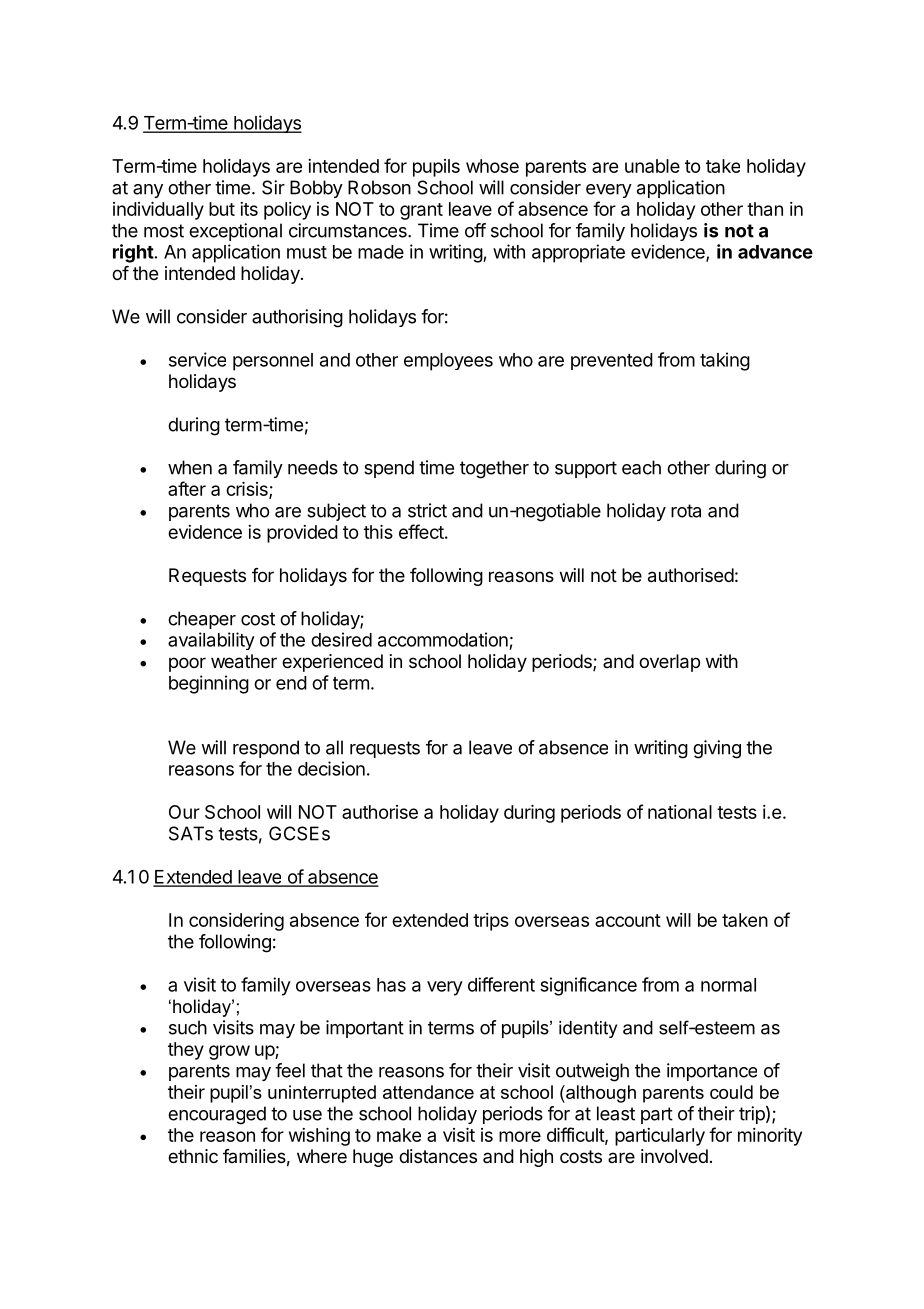  Describe the element at coordinates (217, 1115) in the screenshot. I see `encouraged` at that location.
